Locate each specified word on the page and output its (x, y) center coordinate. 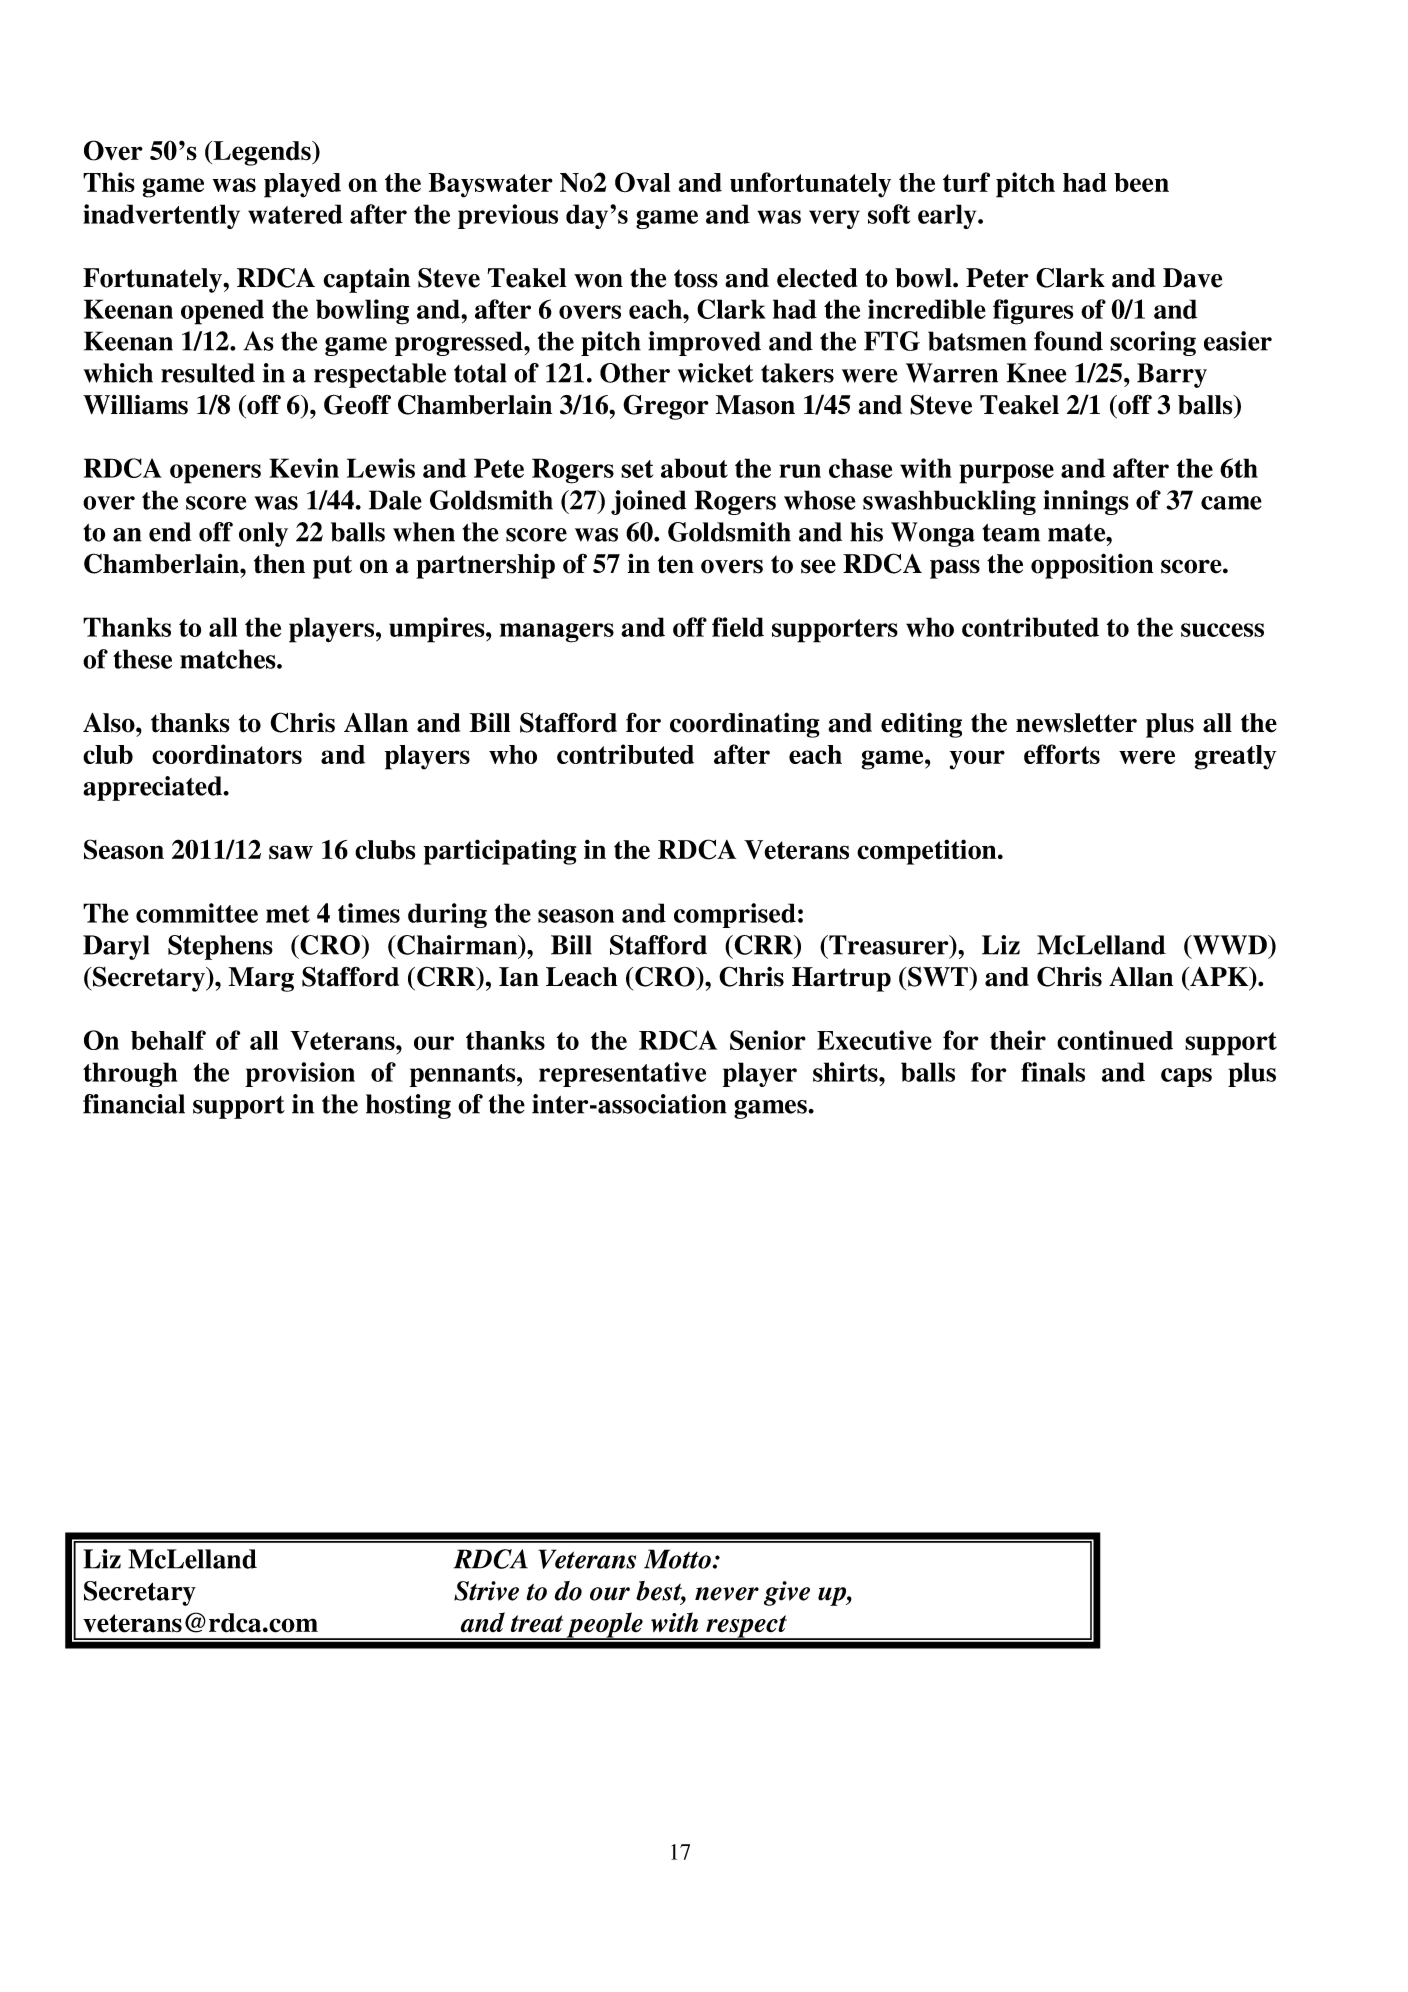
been (1141, 182)
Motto (678, 1559)
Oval (642, 182)
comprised (735, 915)
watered (295, 214)
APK (1219, 976)
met (288, 914)
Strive (486, 1591)
